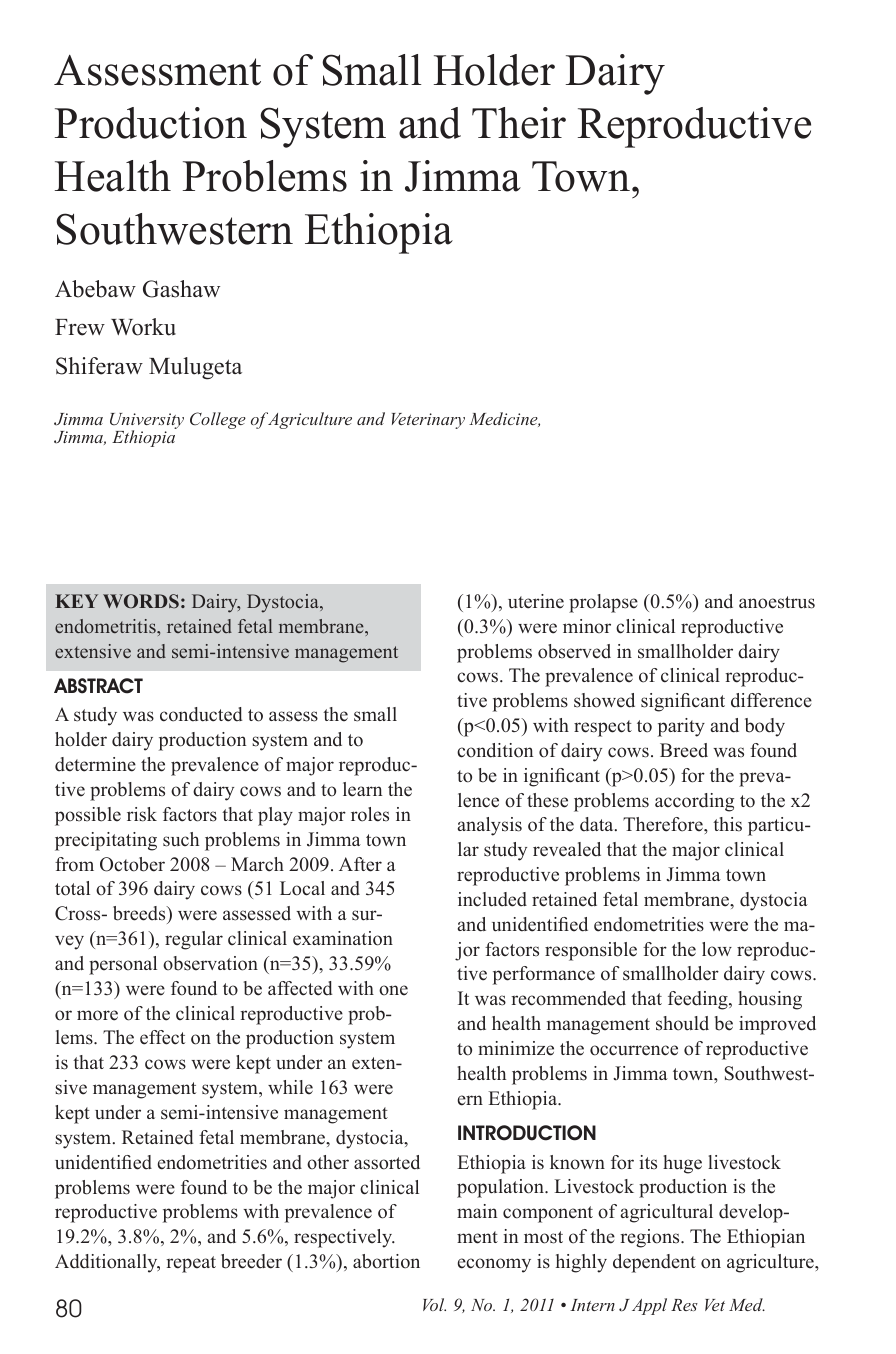  What do you see at coordinates (191, 1264) in the page?
I see `repeat` at bounding box center [191, 1264].
